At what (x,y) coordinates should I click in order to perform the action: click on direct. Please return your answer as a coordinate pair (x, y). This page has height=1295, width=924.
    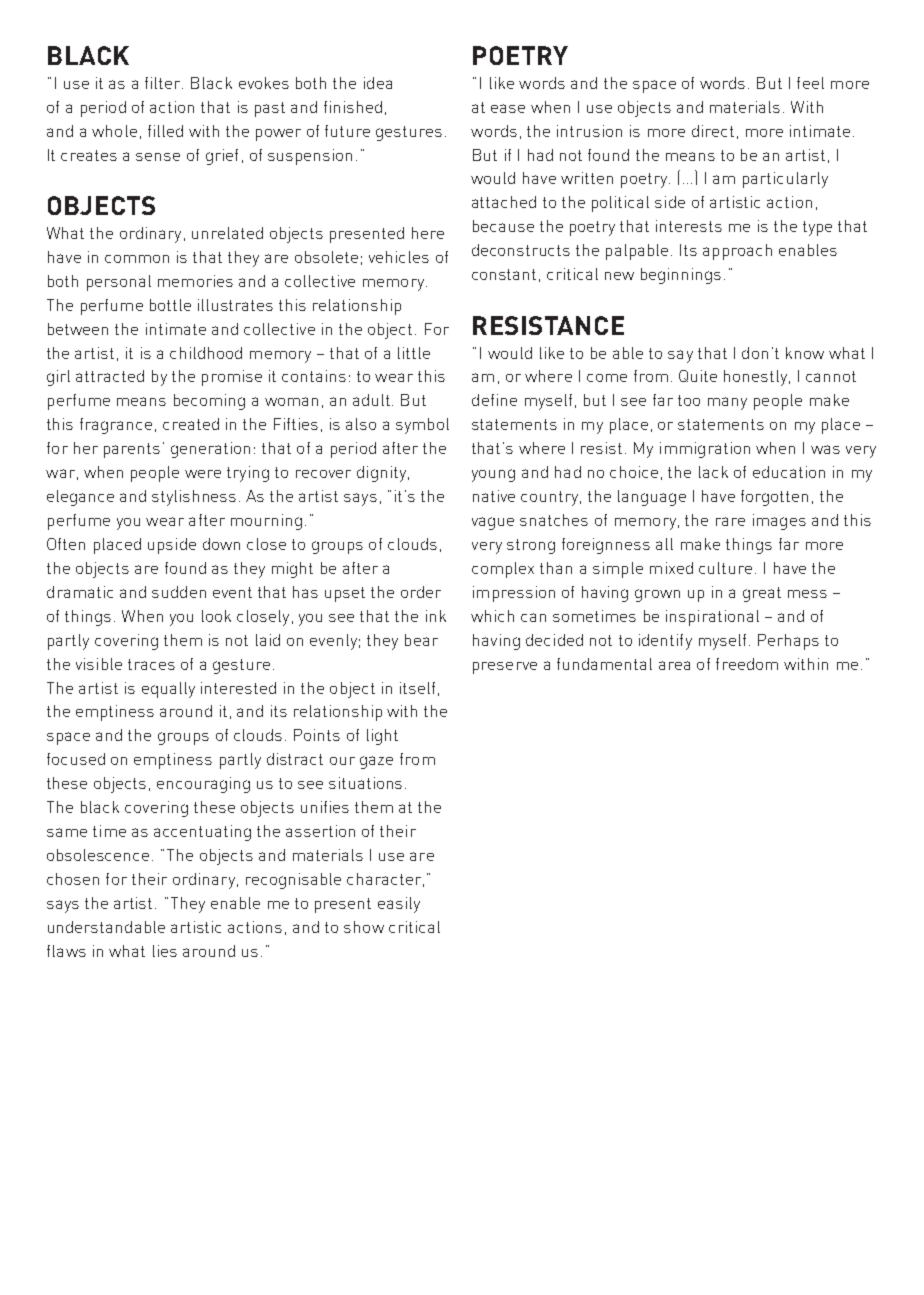
    Looking at the image, I should click on (713, 131).
